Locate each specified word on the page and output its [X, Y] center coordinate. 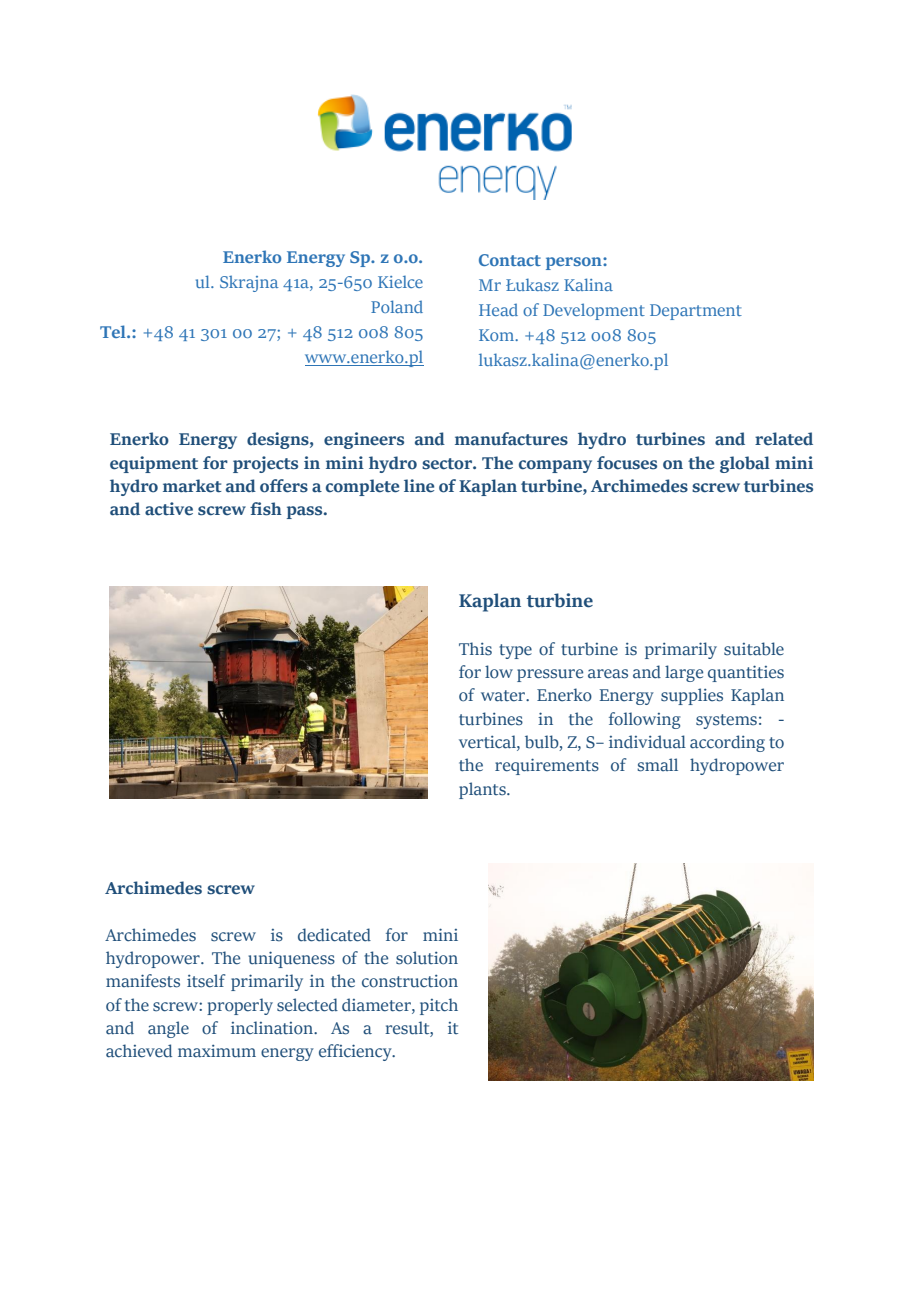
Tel [114, 331]
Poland [397, 306]
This [475, 649]
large [684, 673]
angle [168, 1029]
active [169, 509]
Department [696, 312]
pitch [439, 1006]
